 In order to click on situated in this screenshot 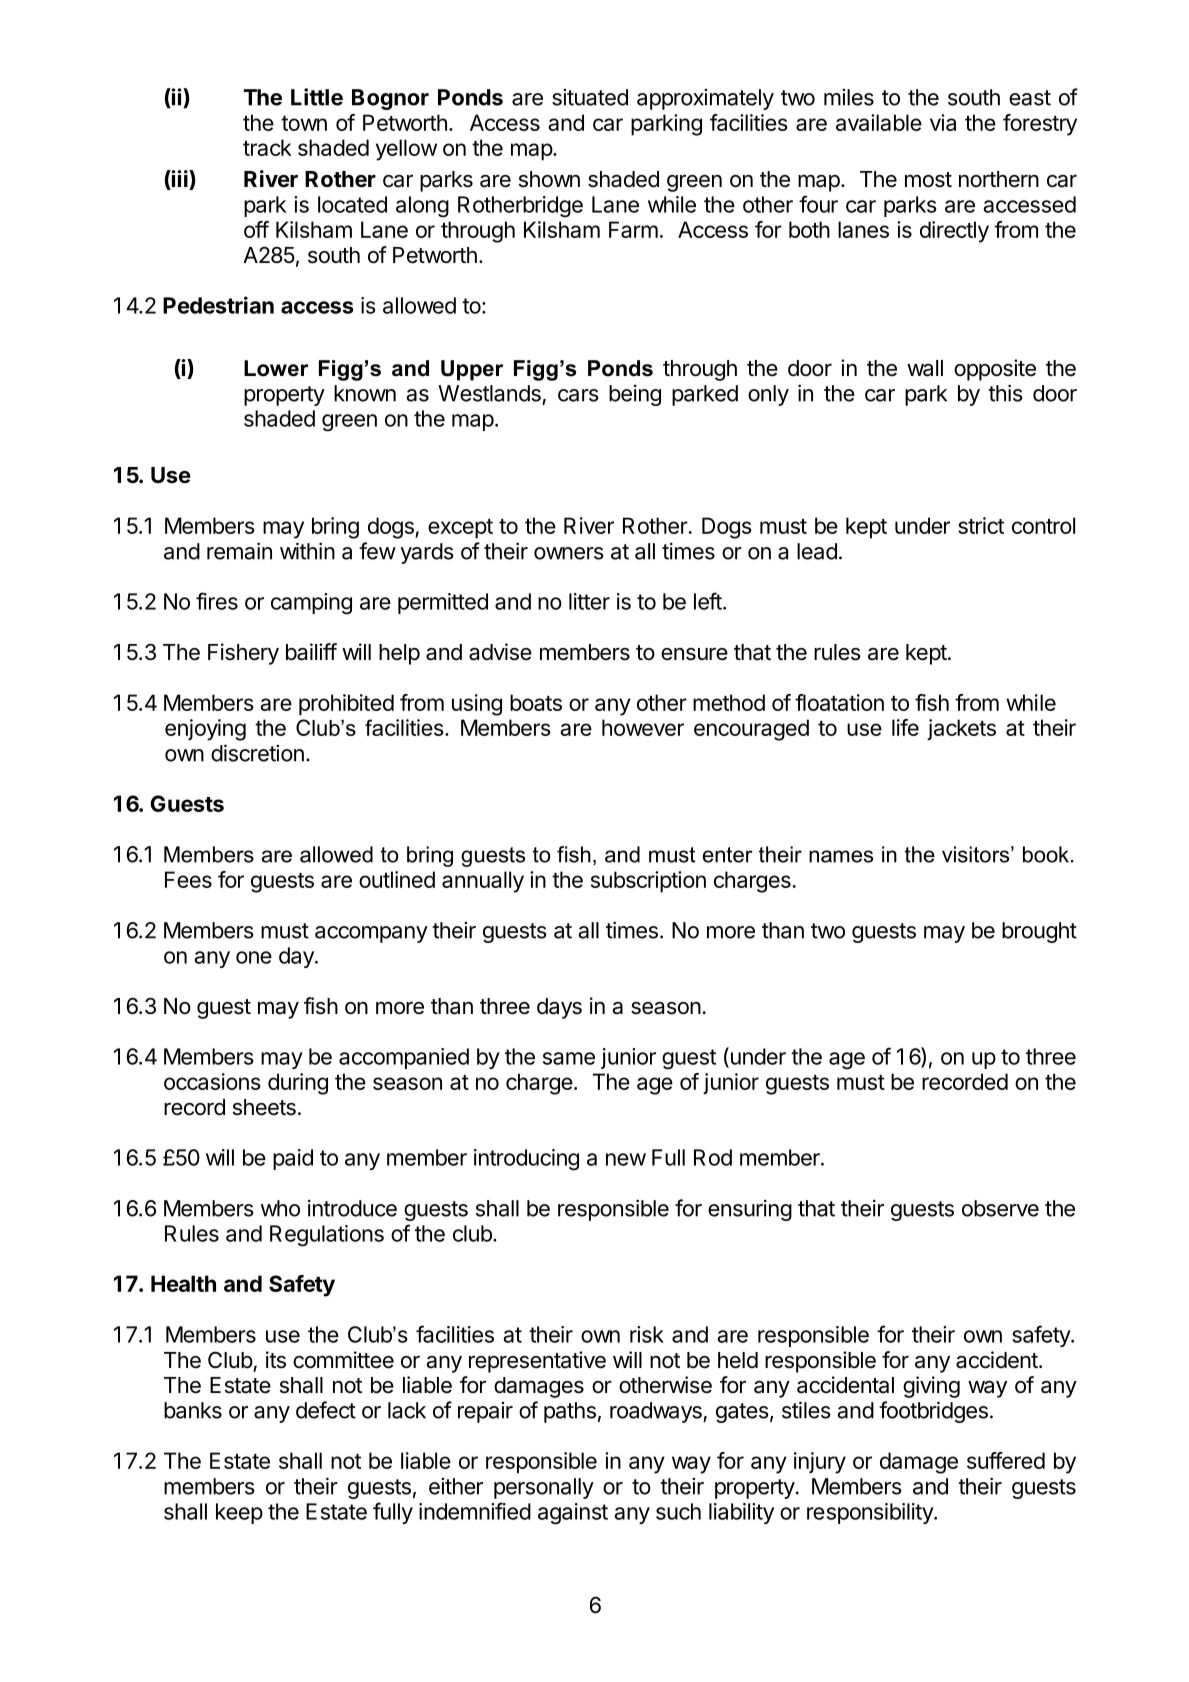, I will do `click(590, 97)`.
